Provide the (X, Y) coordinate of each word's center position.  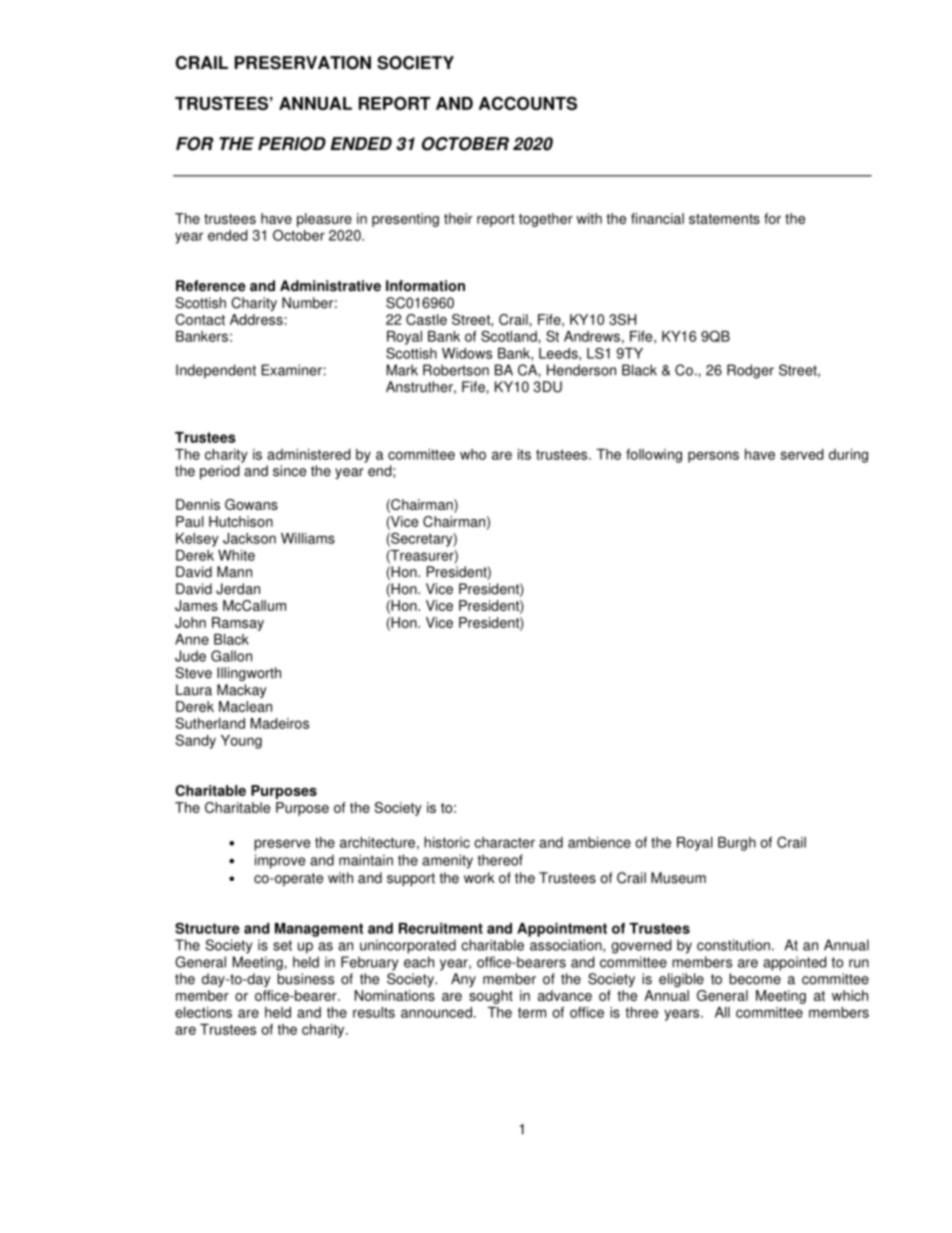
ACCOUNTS (528, 103)
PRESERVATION (303, 63)
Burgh (737, 844)
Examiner (292, 370)
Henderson (581, 370)
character (504, 842)
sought (491, 997)
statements (724, 219)
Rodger (750, 371)
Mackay (242, 691)
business (305, 979)
